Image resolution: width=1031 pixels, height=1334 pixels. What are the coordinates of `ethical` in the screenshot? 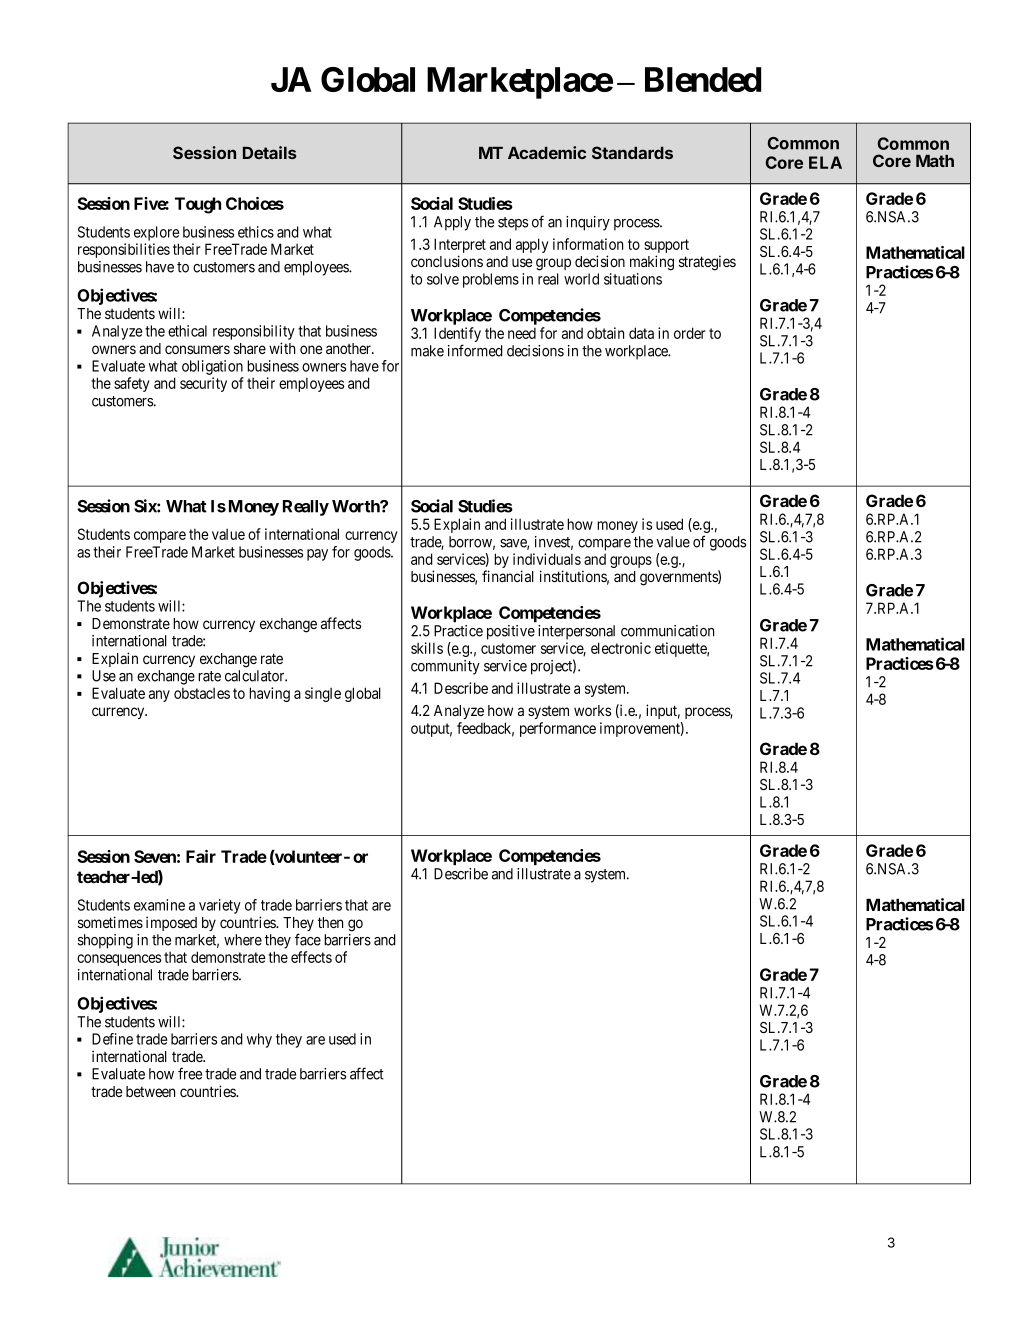 It's located at (187, 331).
